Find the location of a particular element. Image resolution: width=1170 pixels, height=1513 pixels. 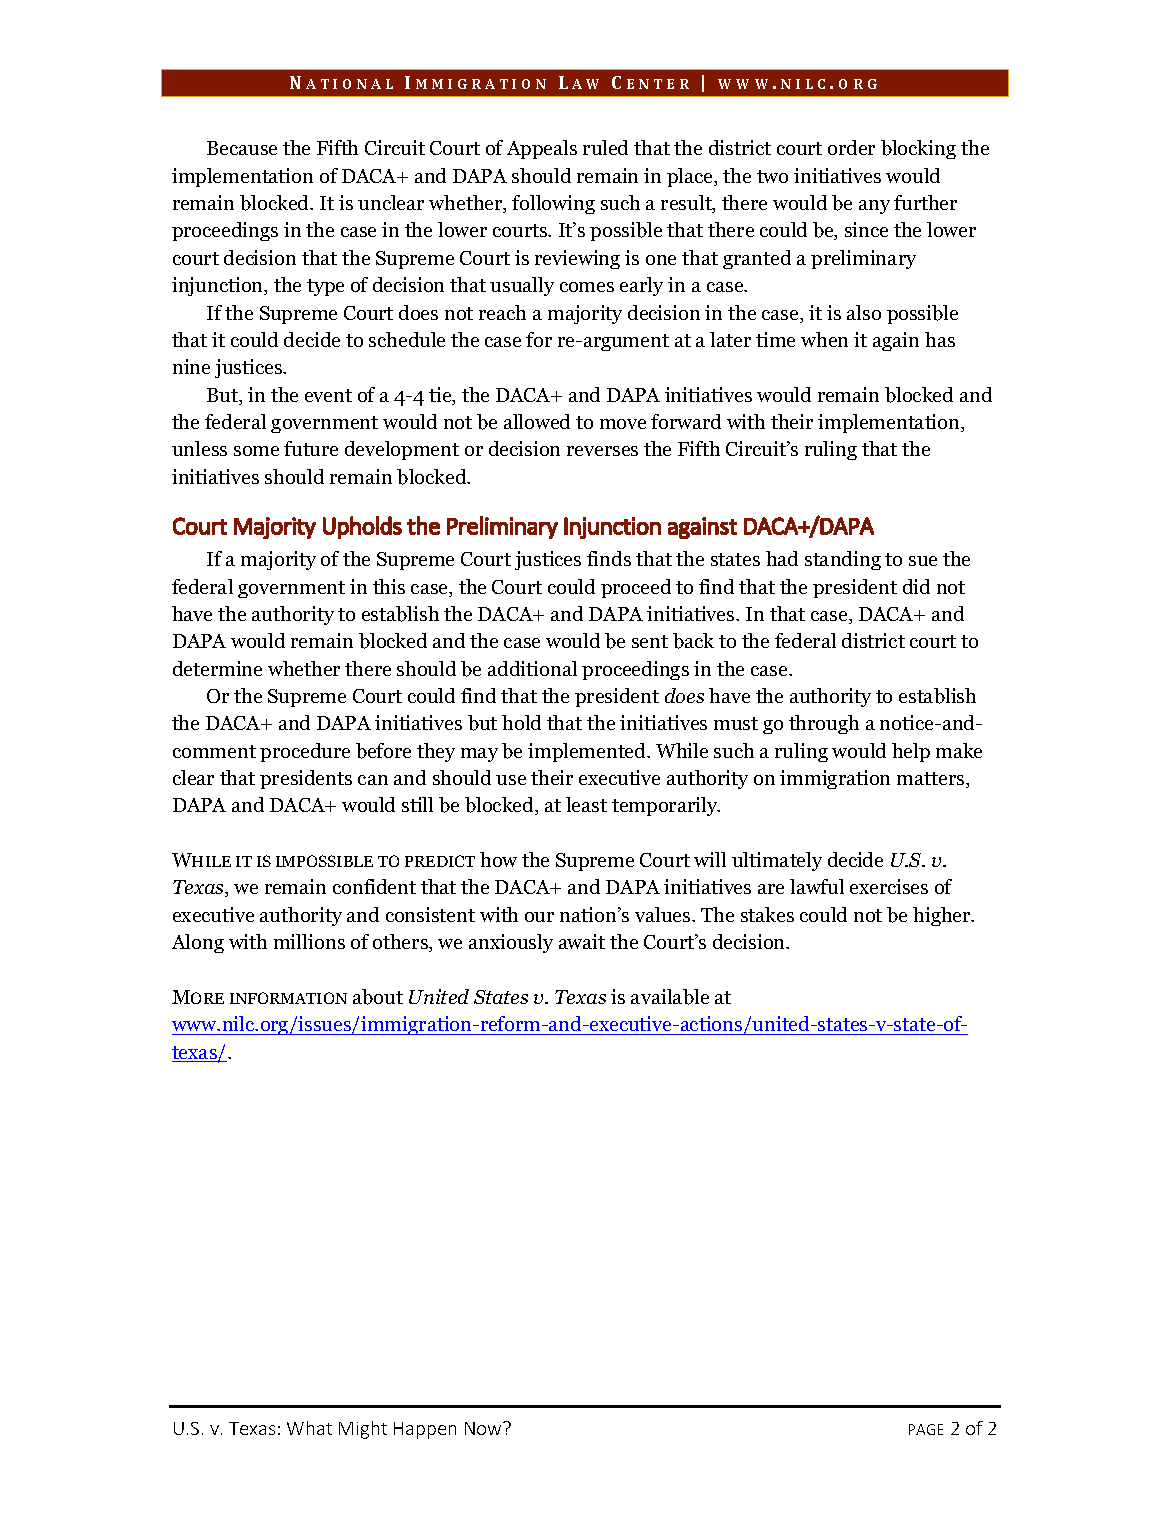

this is located at coordinates (389, 586).
